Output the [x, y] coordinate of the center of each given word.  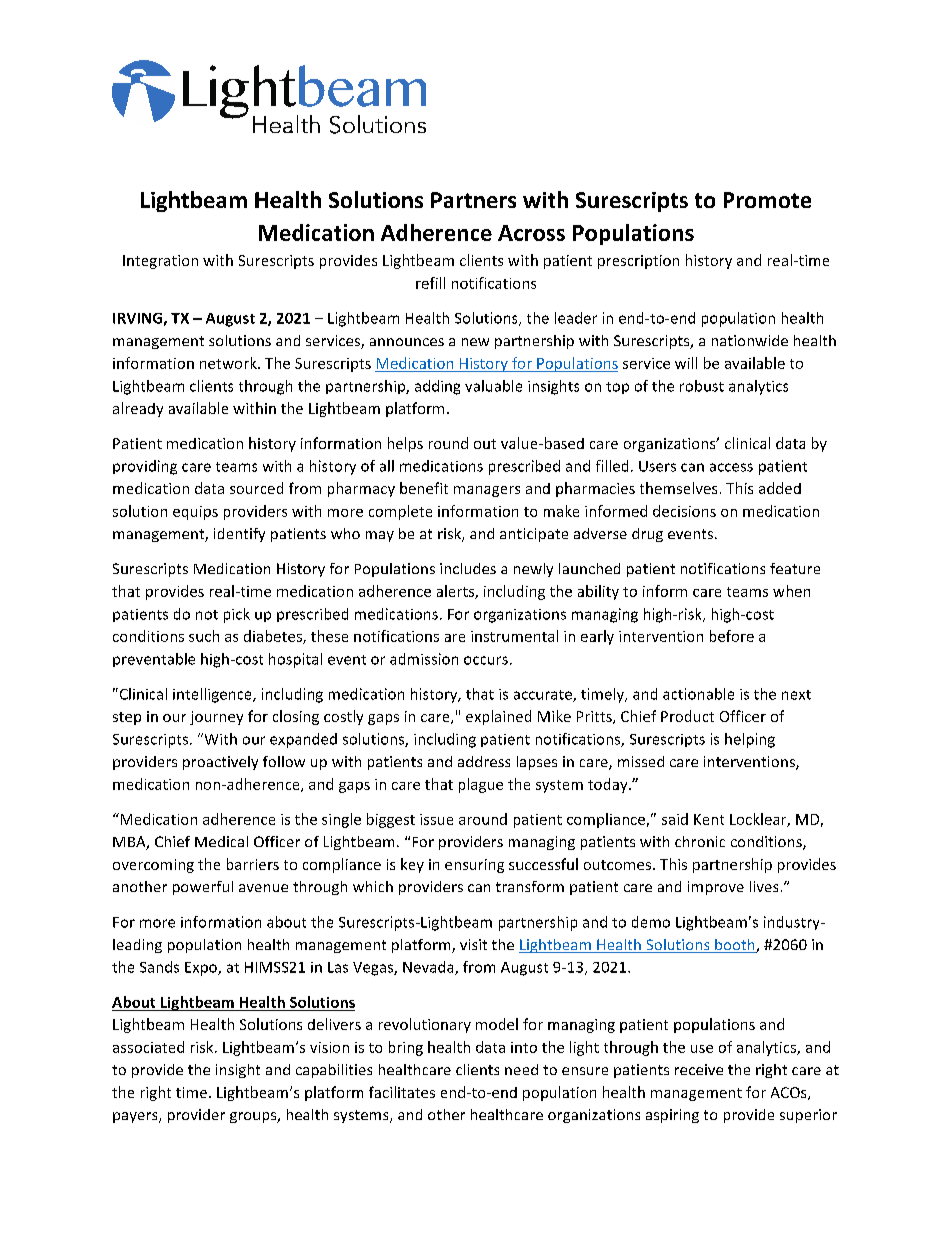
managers [487, 491]
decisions [684, 511]
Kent [709, 819]
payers [136, 1117]
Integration [160, 262]
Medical [221, 841]
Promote [767, 200]
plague [481, 785]
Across [531, 233]
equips [195, 513]
